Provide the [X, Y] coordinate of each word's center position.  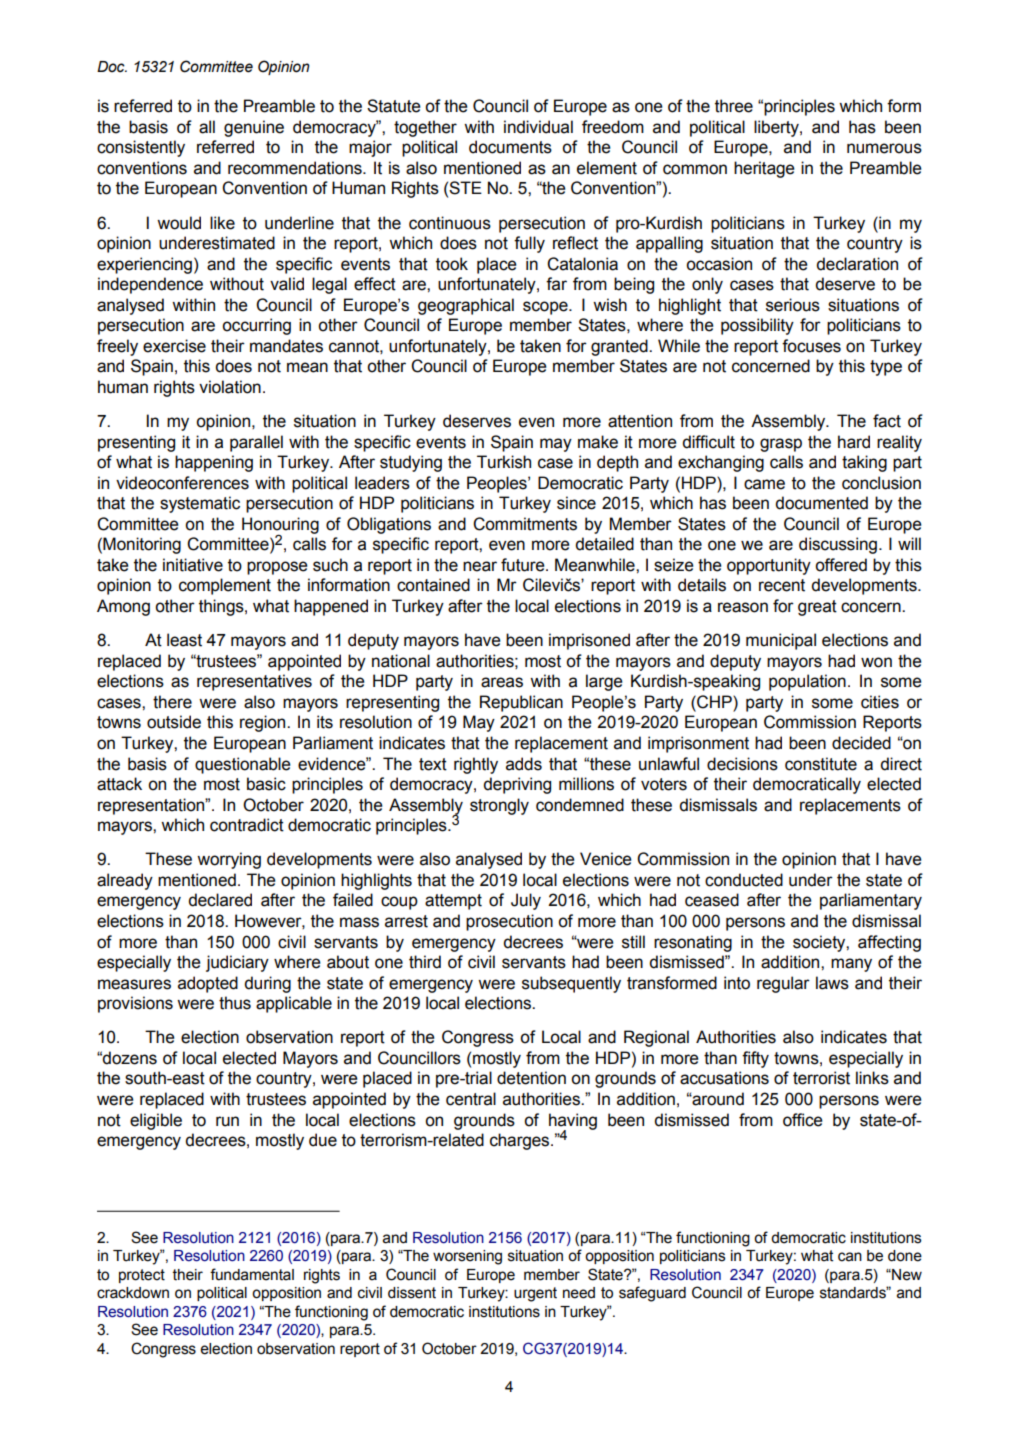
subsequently [571, 984]
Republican [521, 703]
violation [230, 387]
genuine [254, 128]
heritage [764, 169]
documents [510, 147]
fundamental [252, 1274]
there [172, 702]
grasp [781, 445]
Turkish [504, 462]
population [807, 682]
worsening [467, 1257]
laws [832, 983]
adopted [208, 984]
